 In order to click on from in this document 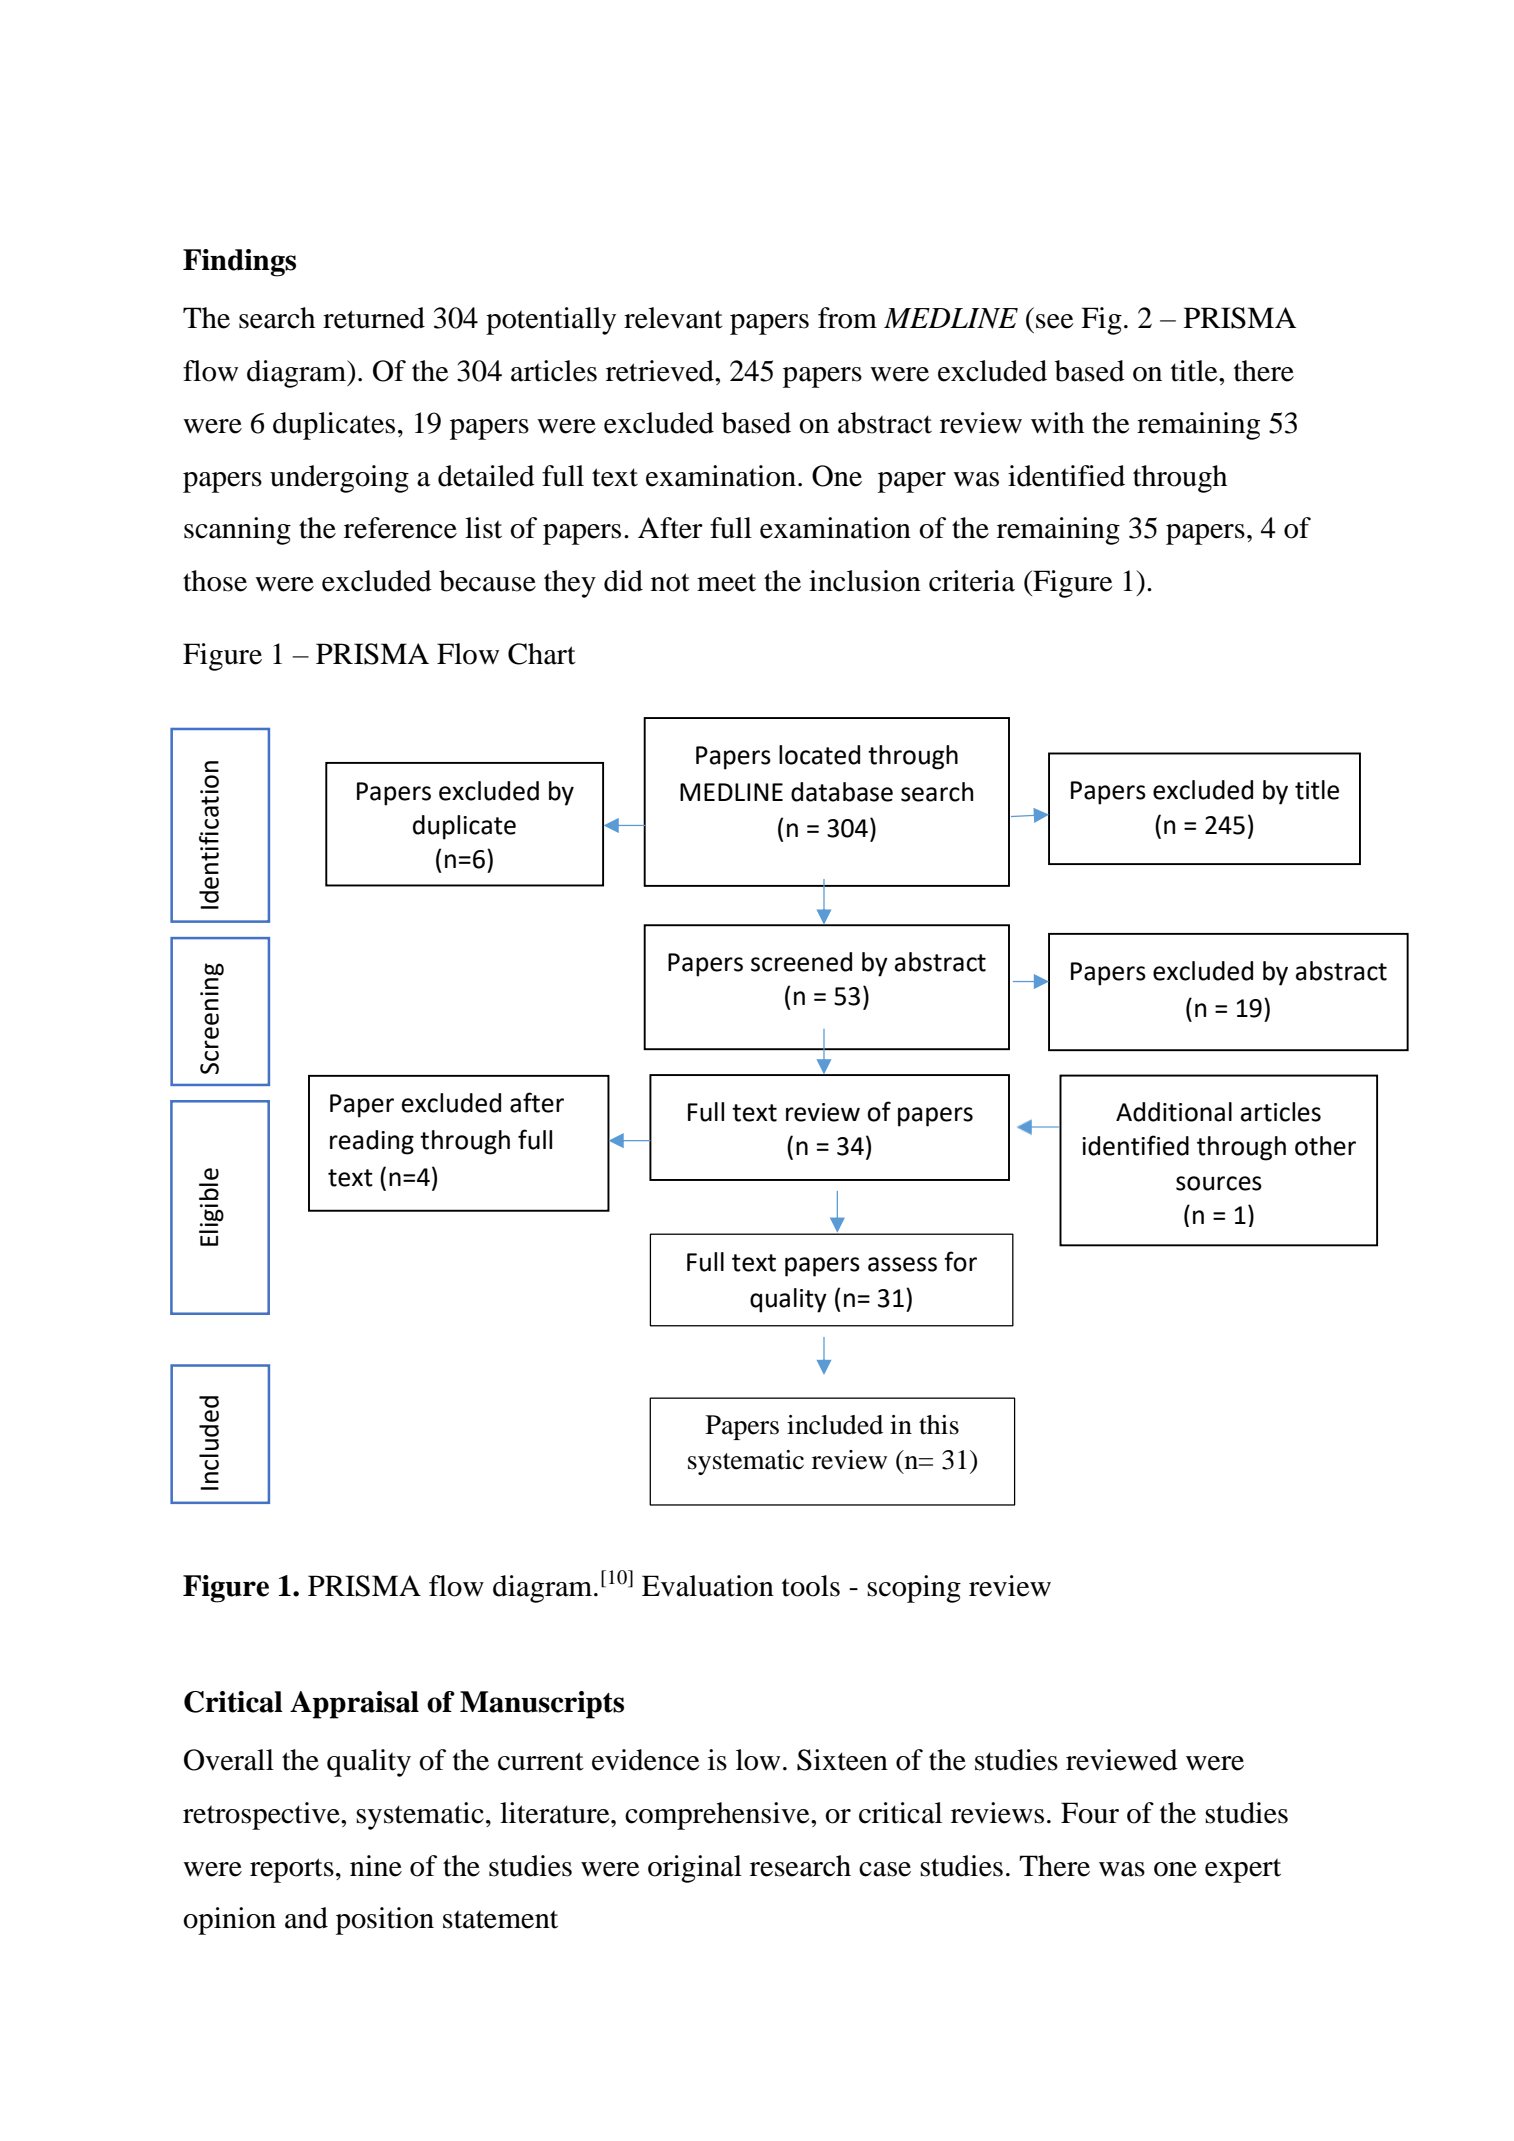, I will do `click(847, 318)`.
